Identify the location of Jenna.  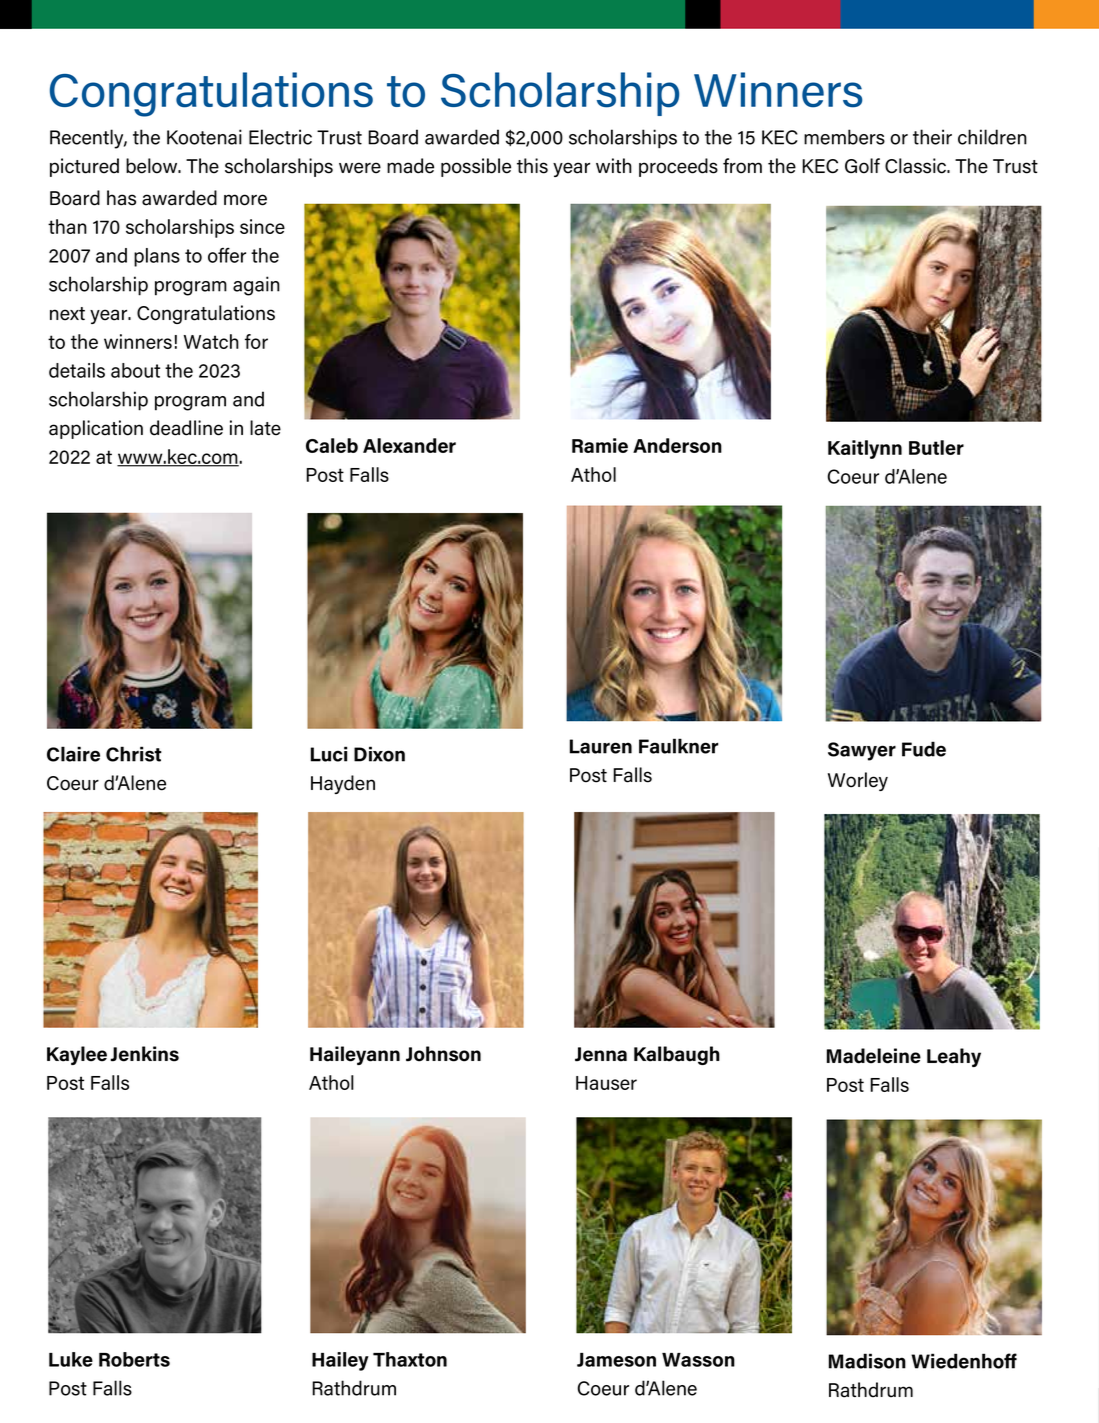
(601, 1054).
